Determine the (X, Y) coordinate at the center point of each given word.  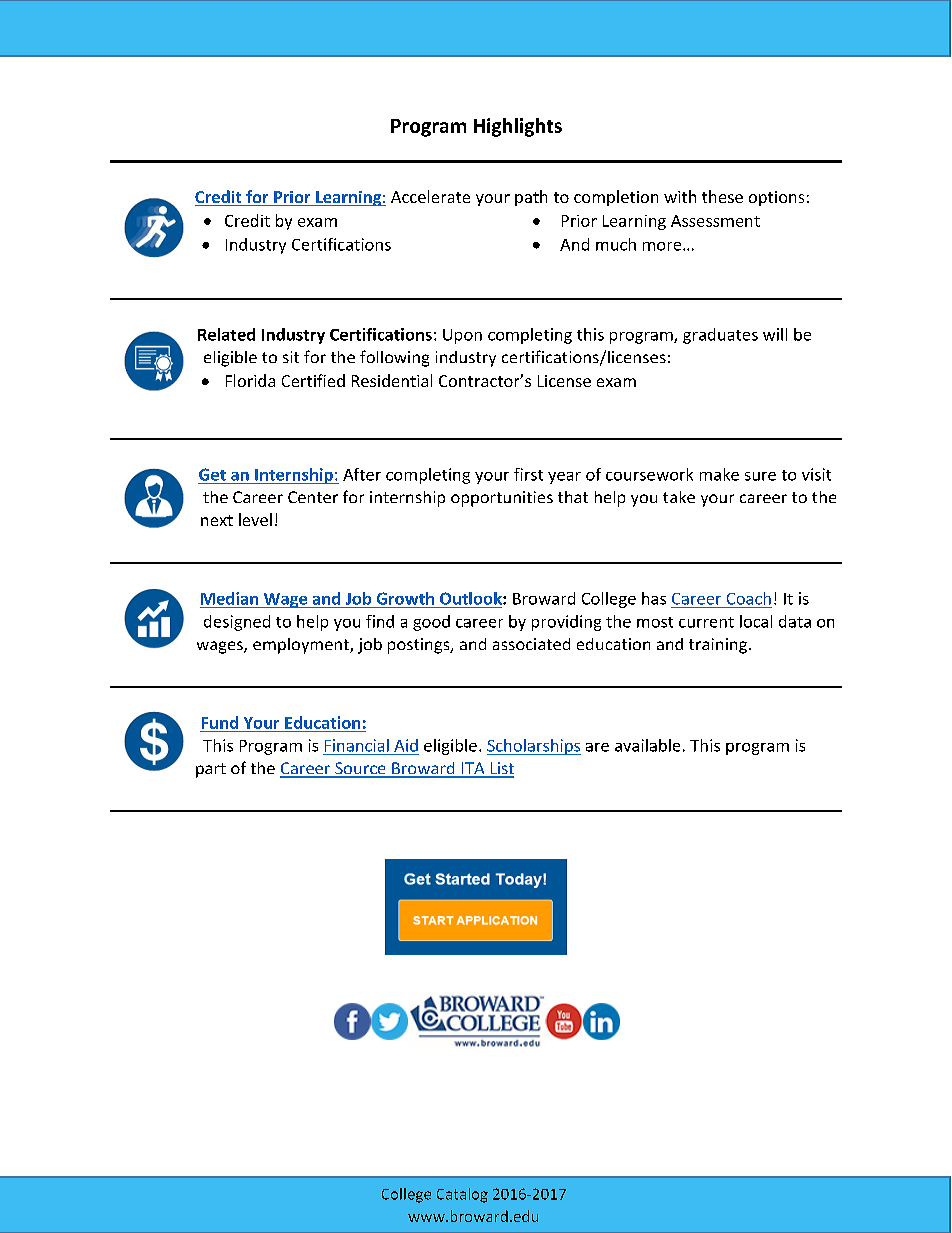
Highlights (518, 127)
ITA (473, 769)
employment (302, 646)
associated (531, 644)
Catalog (462, 1195)
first (528, 474)
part (211, 770)
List (501, 769)
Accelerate (430, 196)
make (719, 474)
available (647, 745)
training (718, 646)
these (722, 196)
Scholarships (534, 747)
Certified (313, 380)
